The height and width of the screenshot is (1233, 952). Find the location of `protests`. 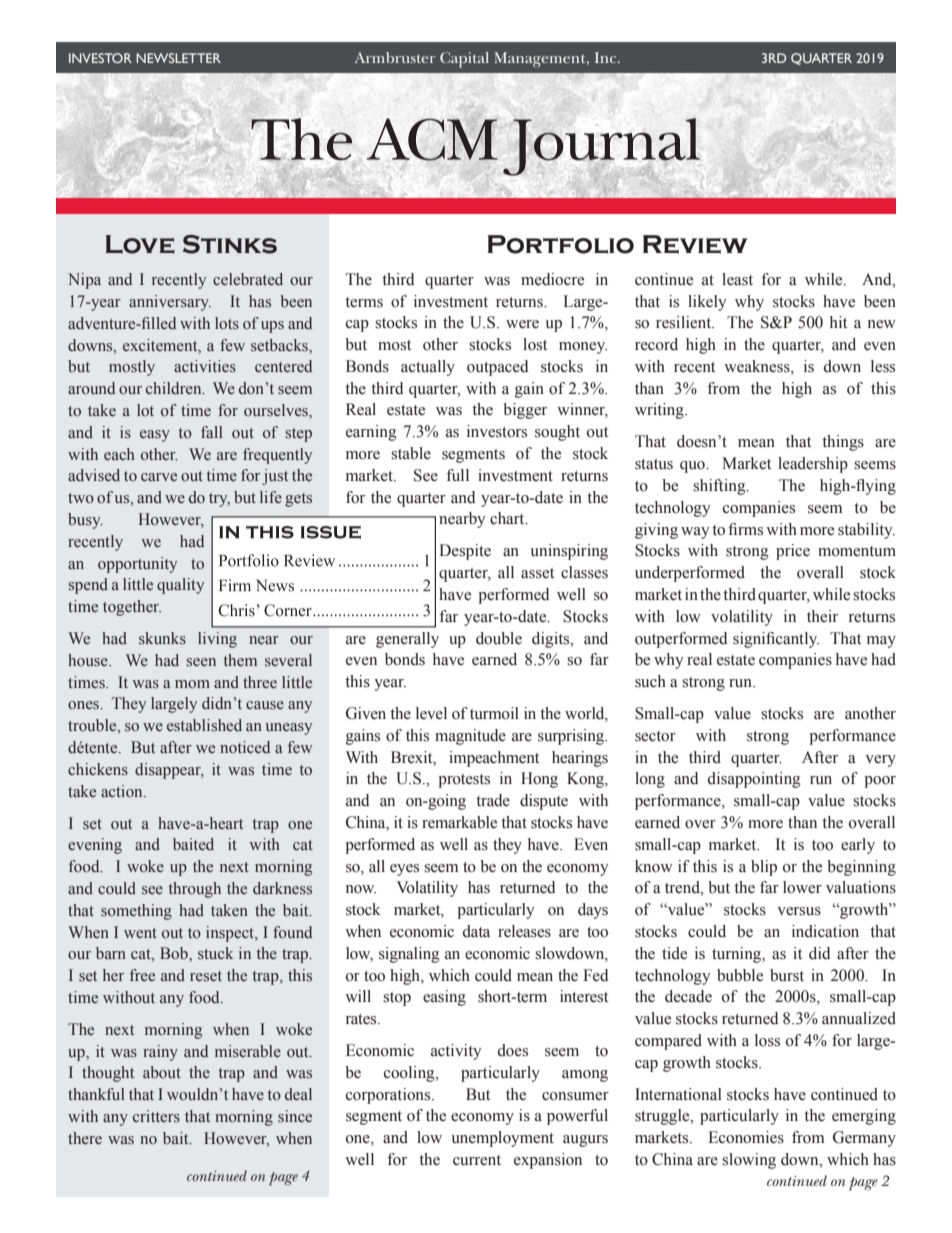

protests is located at coordinates (464, 781).
